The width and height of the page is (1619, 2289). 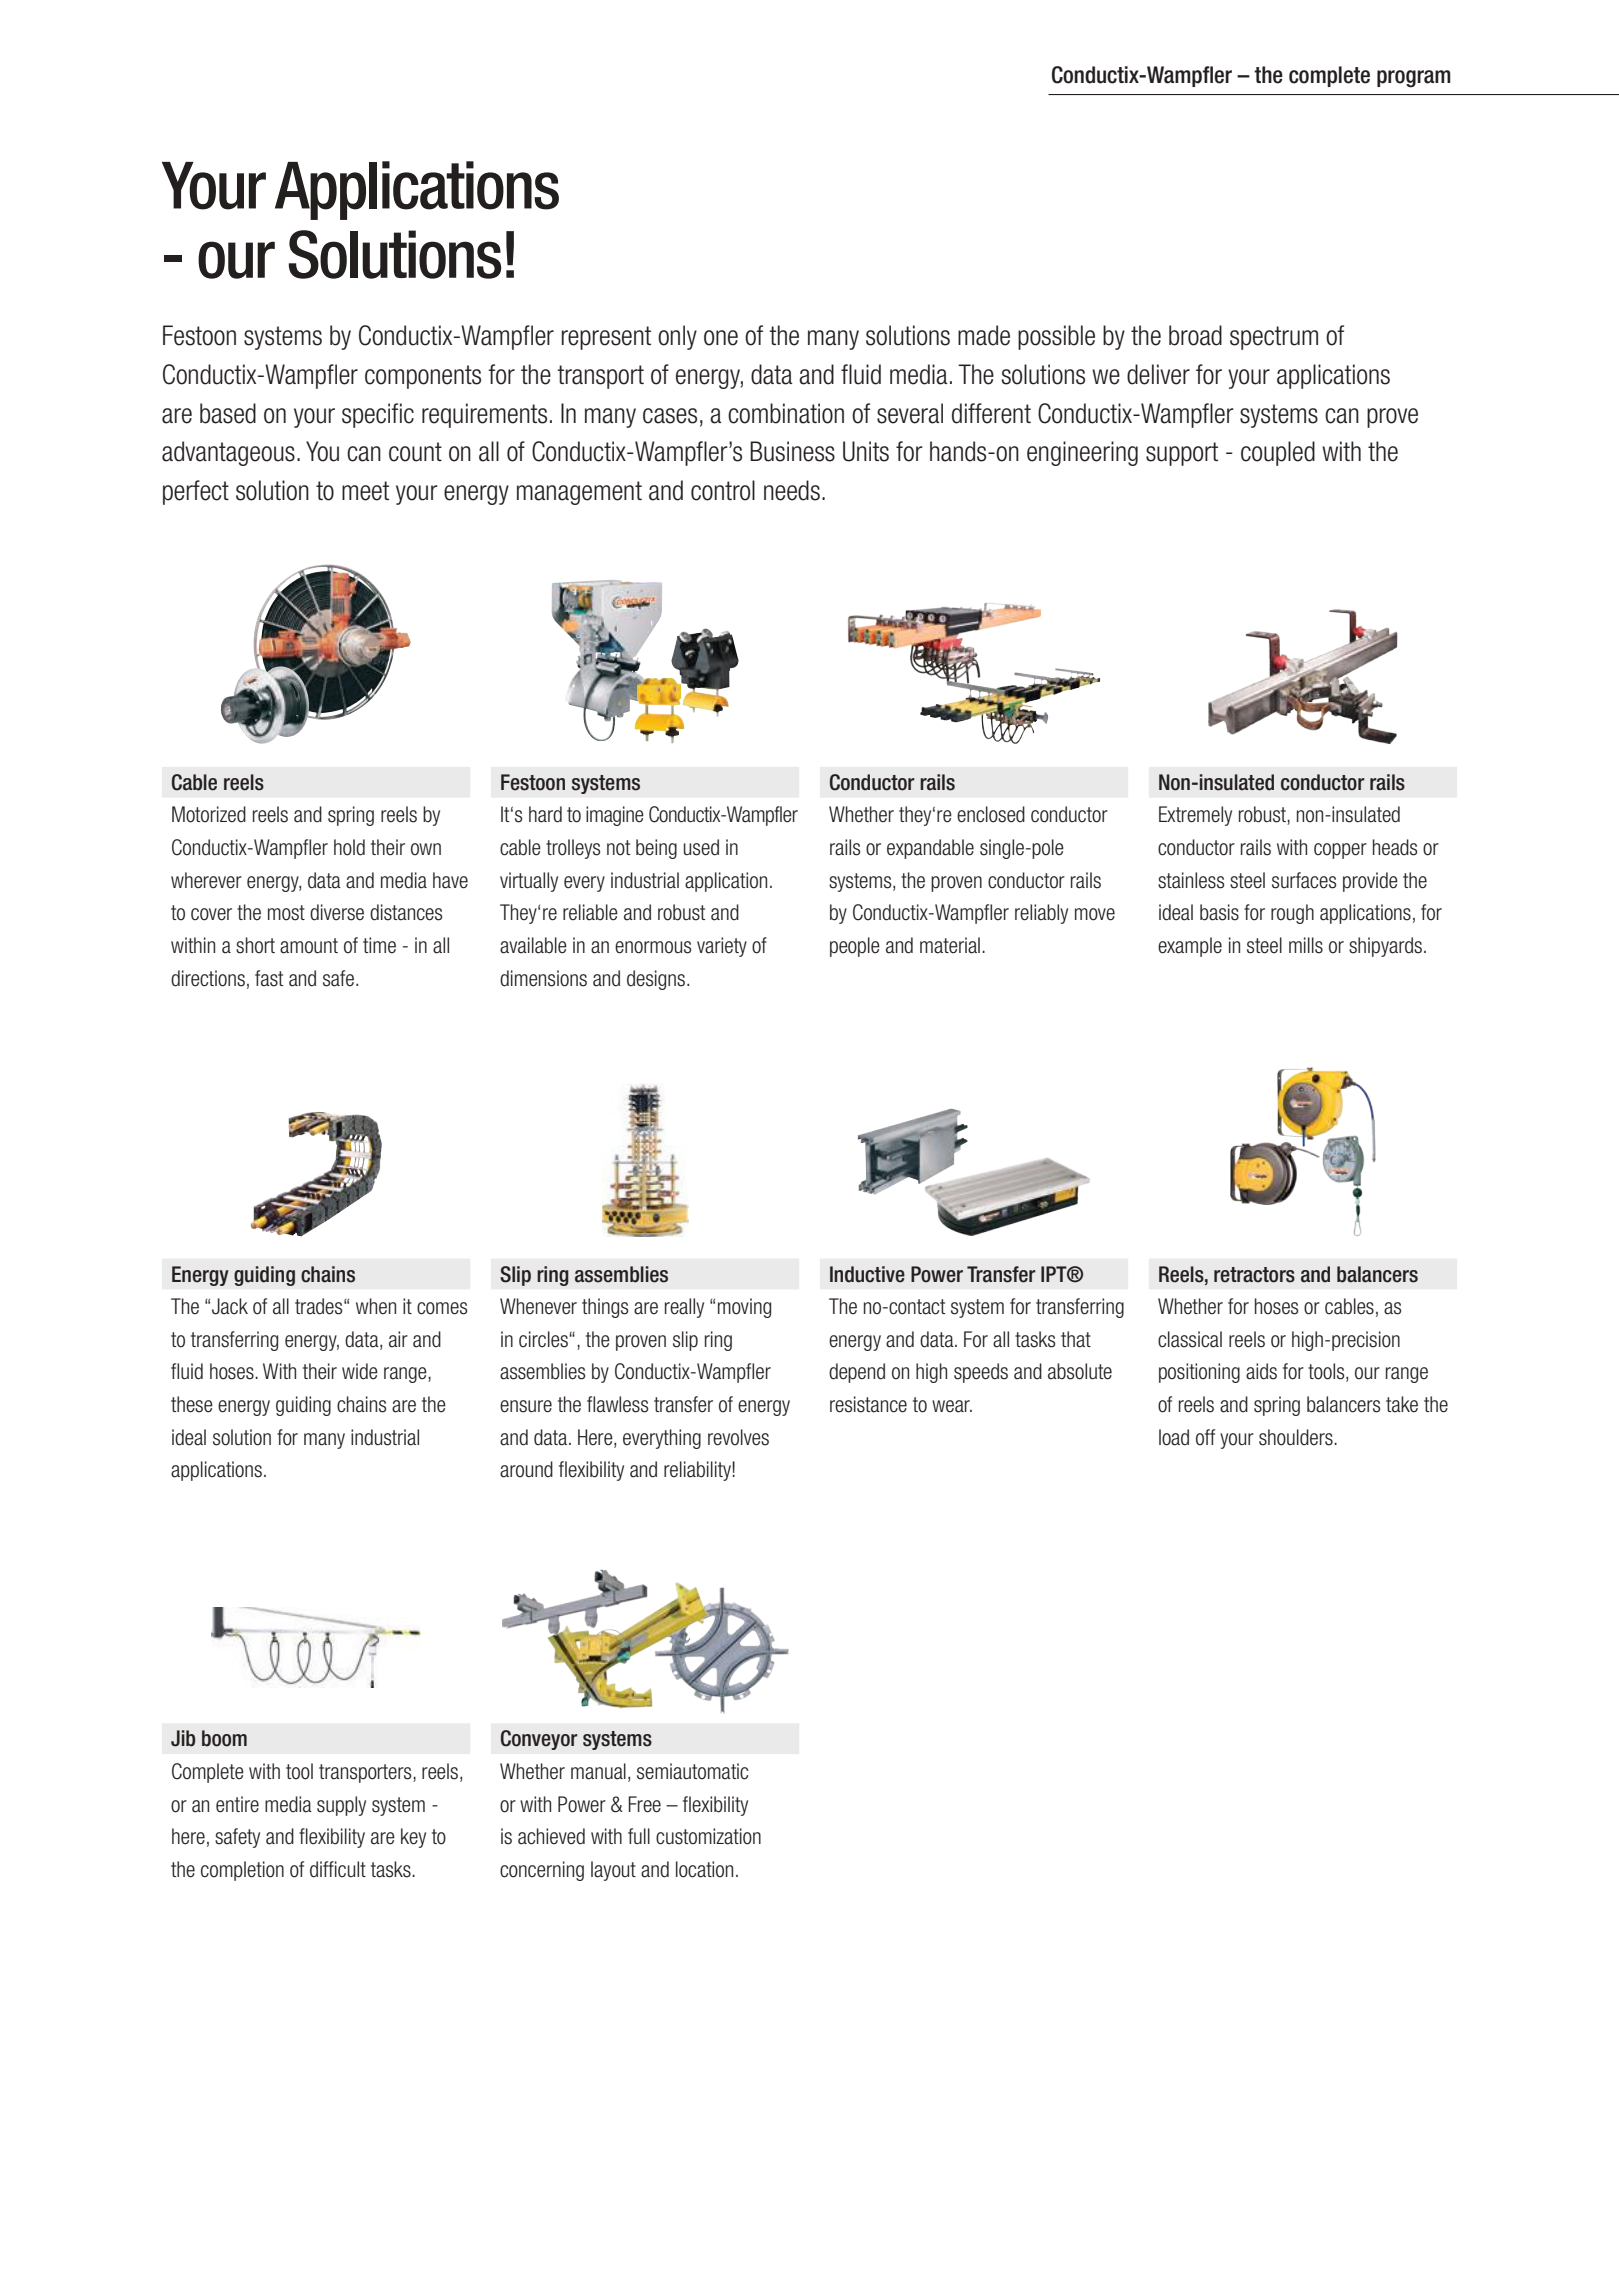 I want to click on program, so click(x=1414, y=79).
